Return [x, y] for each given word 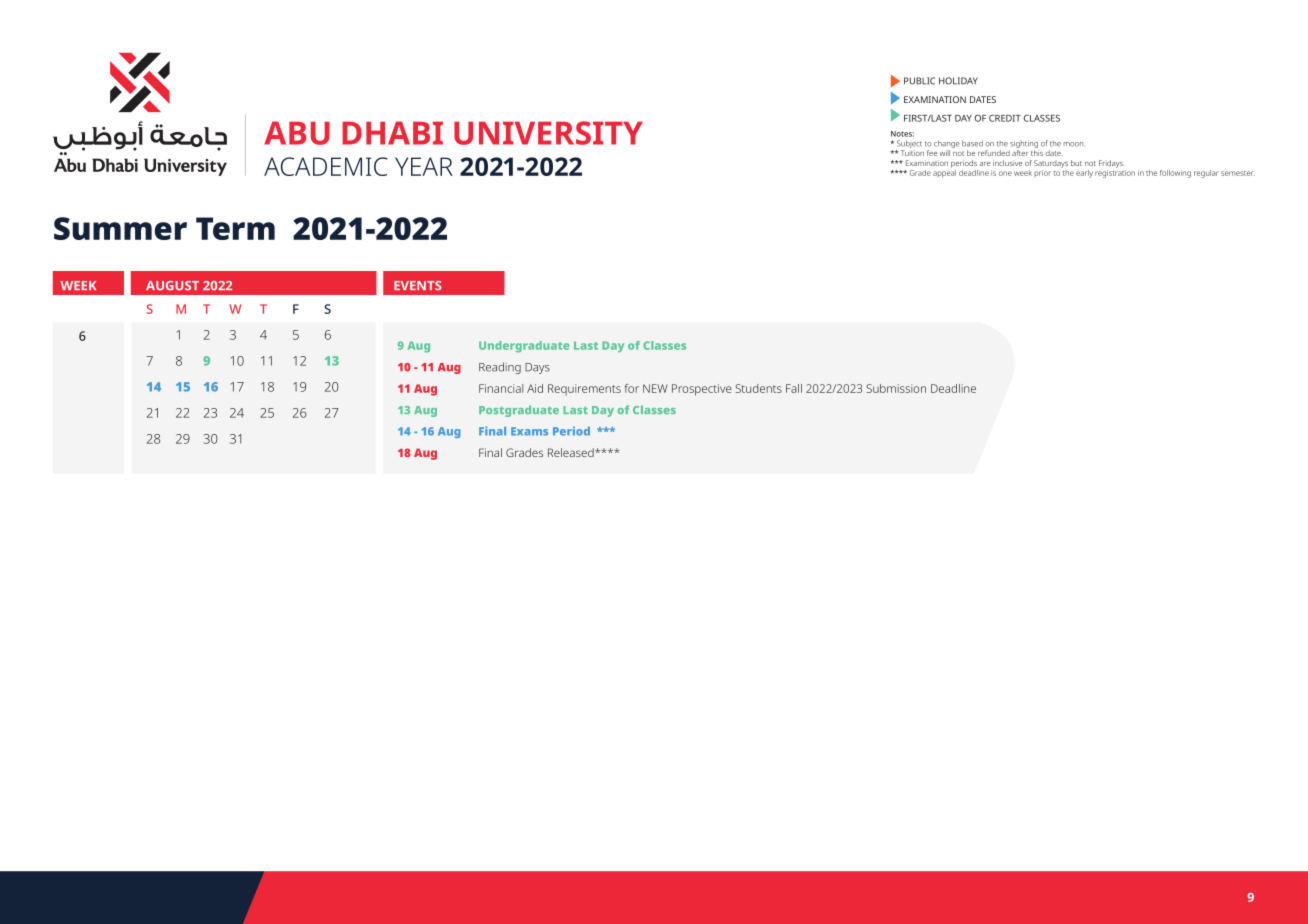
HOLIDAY [958, 81]
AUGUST [172, 286]
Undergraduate [524, 347]
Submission [896, 388]
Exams [529, 431]
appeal [944, 174]
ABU [297, 133]
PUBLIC [919, 81]
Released [572, 452]
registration [1115, 174]
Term [235, 228]
